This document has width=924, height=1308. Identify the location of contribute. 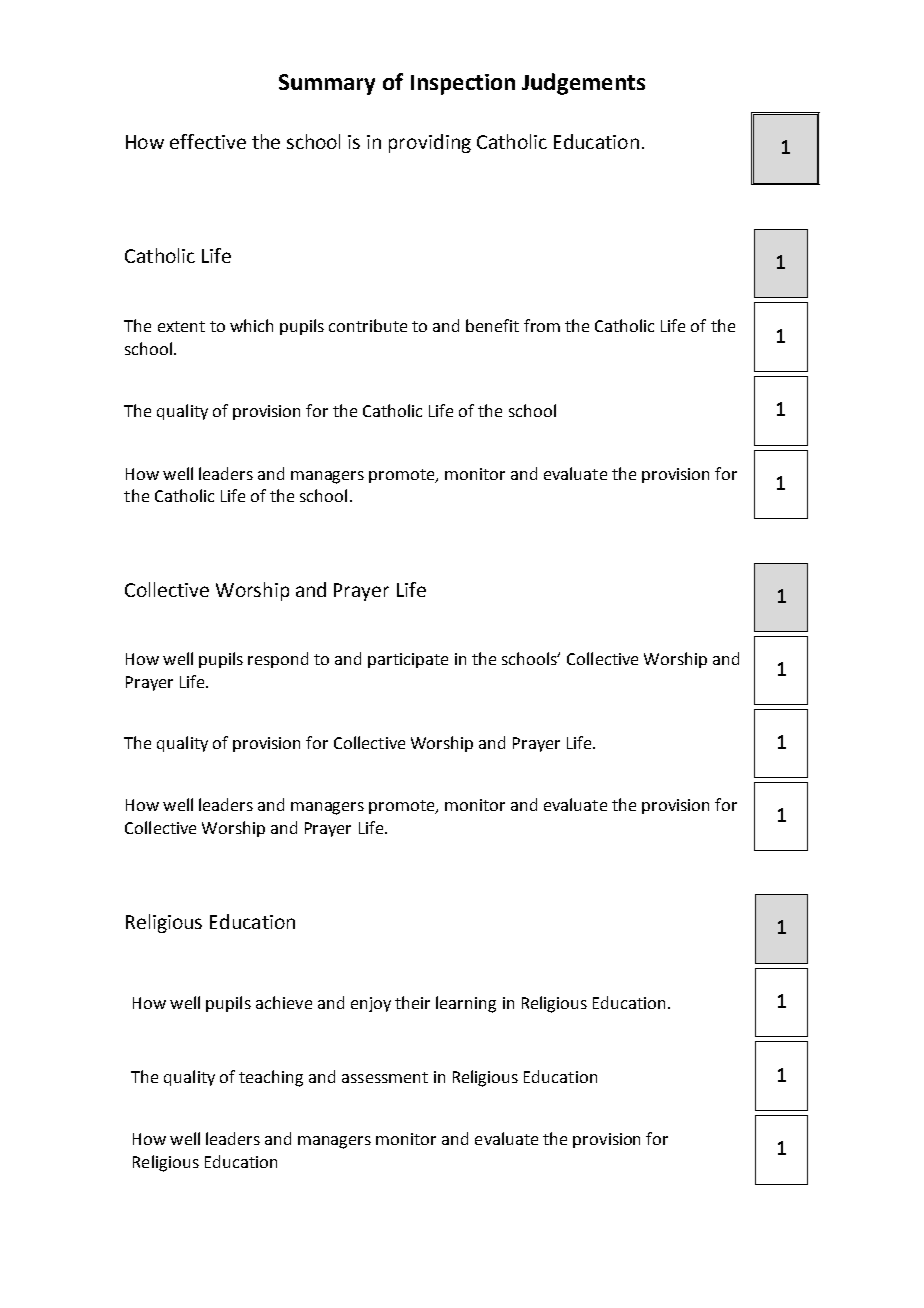
(368, 325).
